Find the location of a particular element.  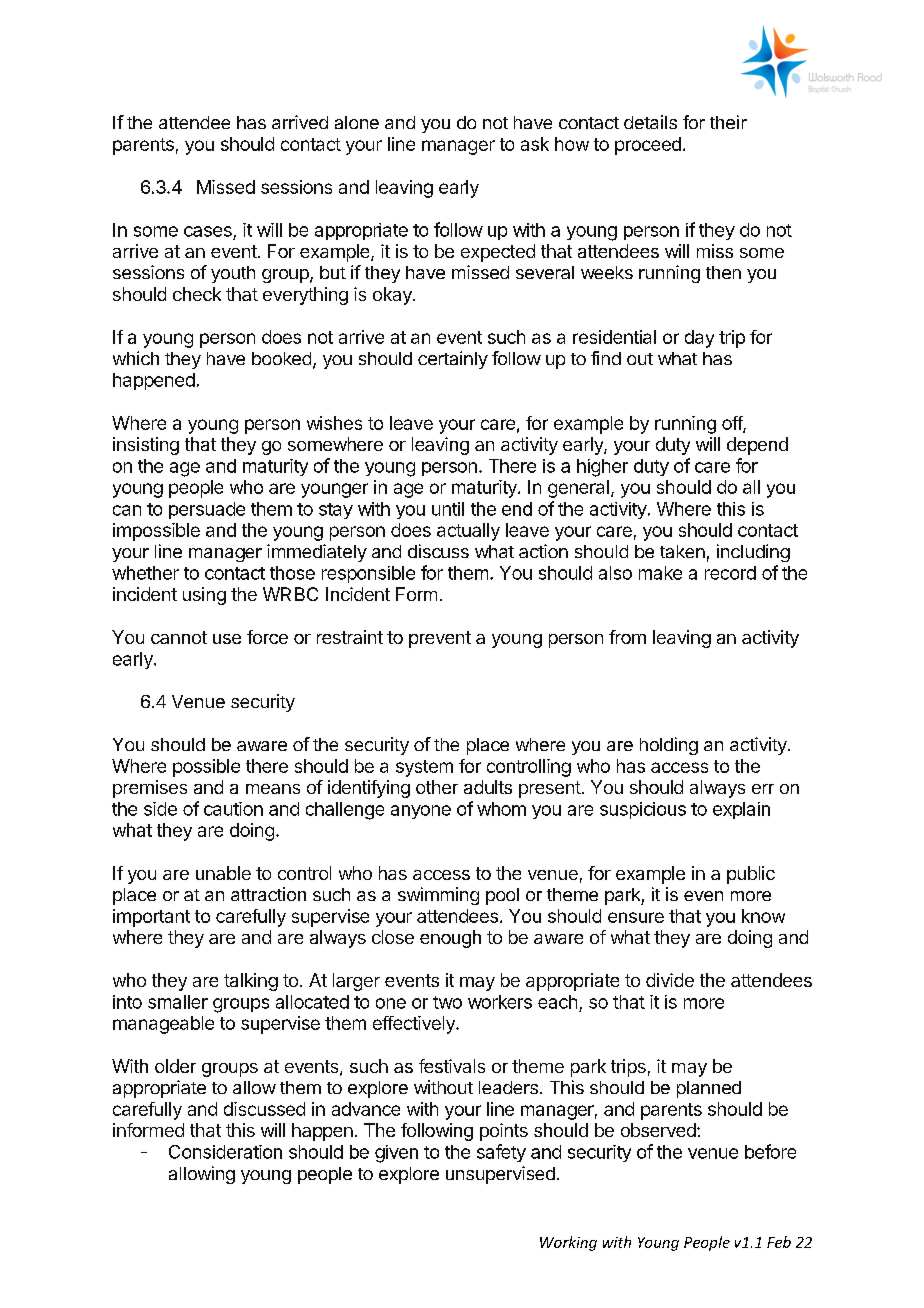

ask is located at coordinates (535, 144).
